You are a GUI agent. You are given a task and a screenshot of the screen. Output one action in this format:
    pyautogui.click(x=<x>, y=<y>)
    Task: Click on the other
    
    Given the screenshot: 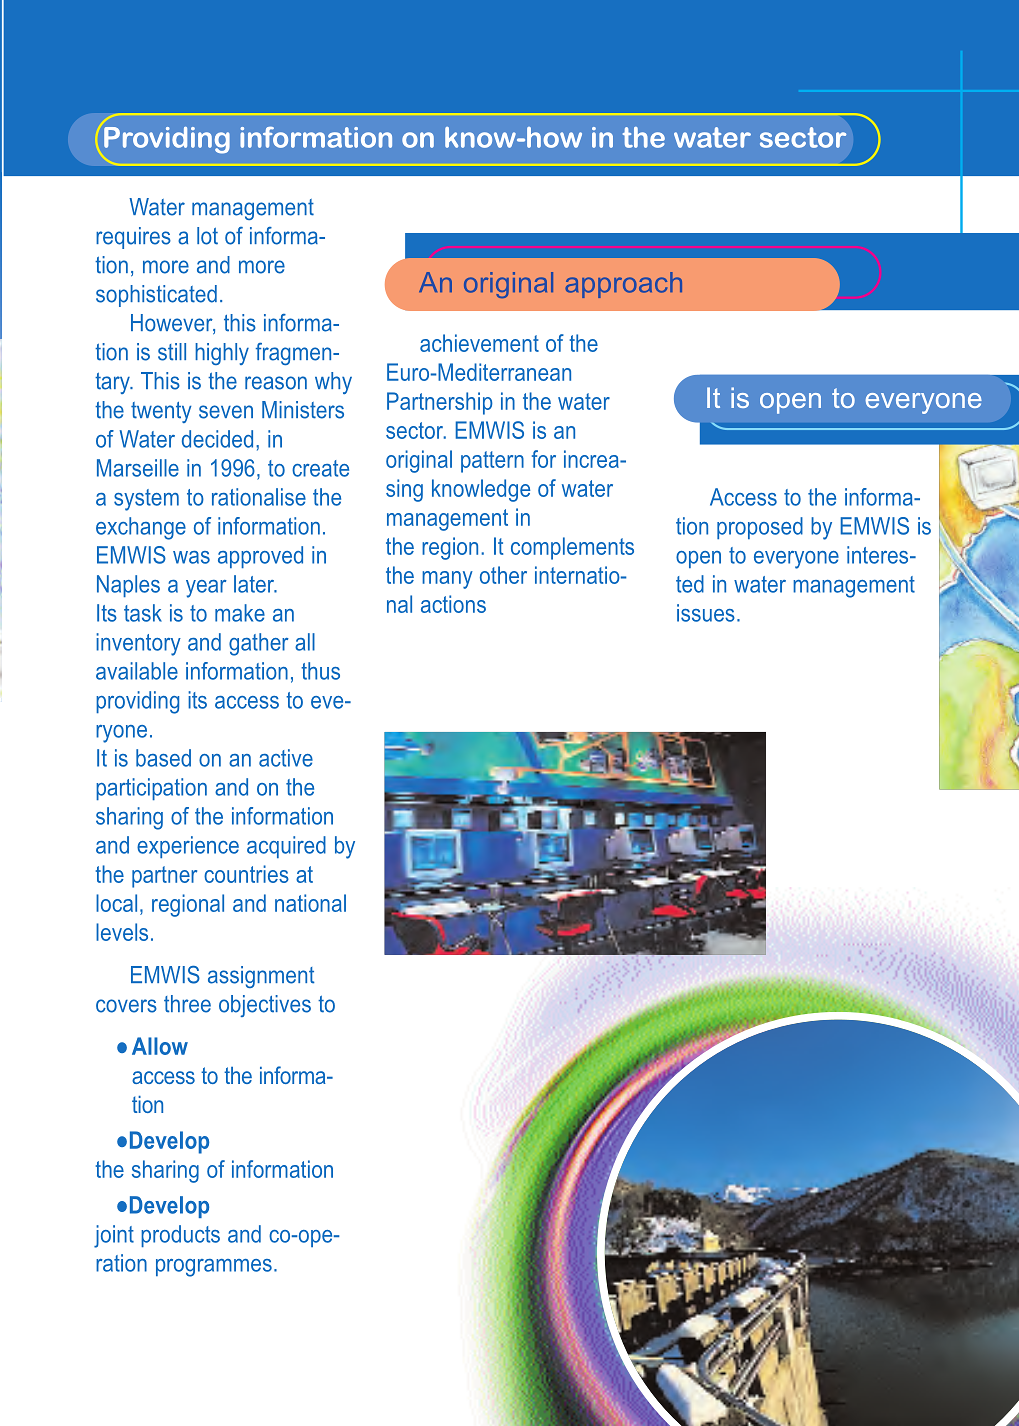 What is the action you would take?
    pyautogui.click(x=503, y=575)
